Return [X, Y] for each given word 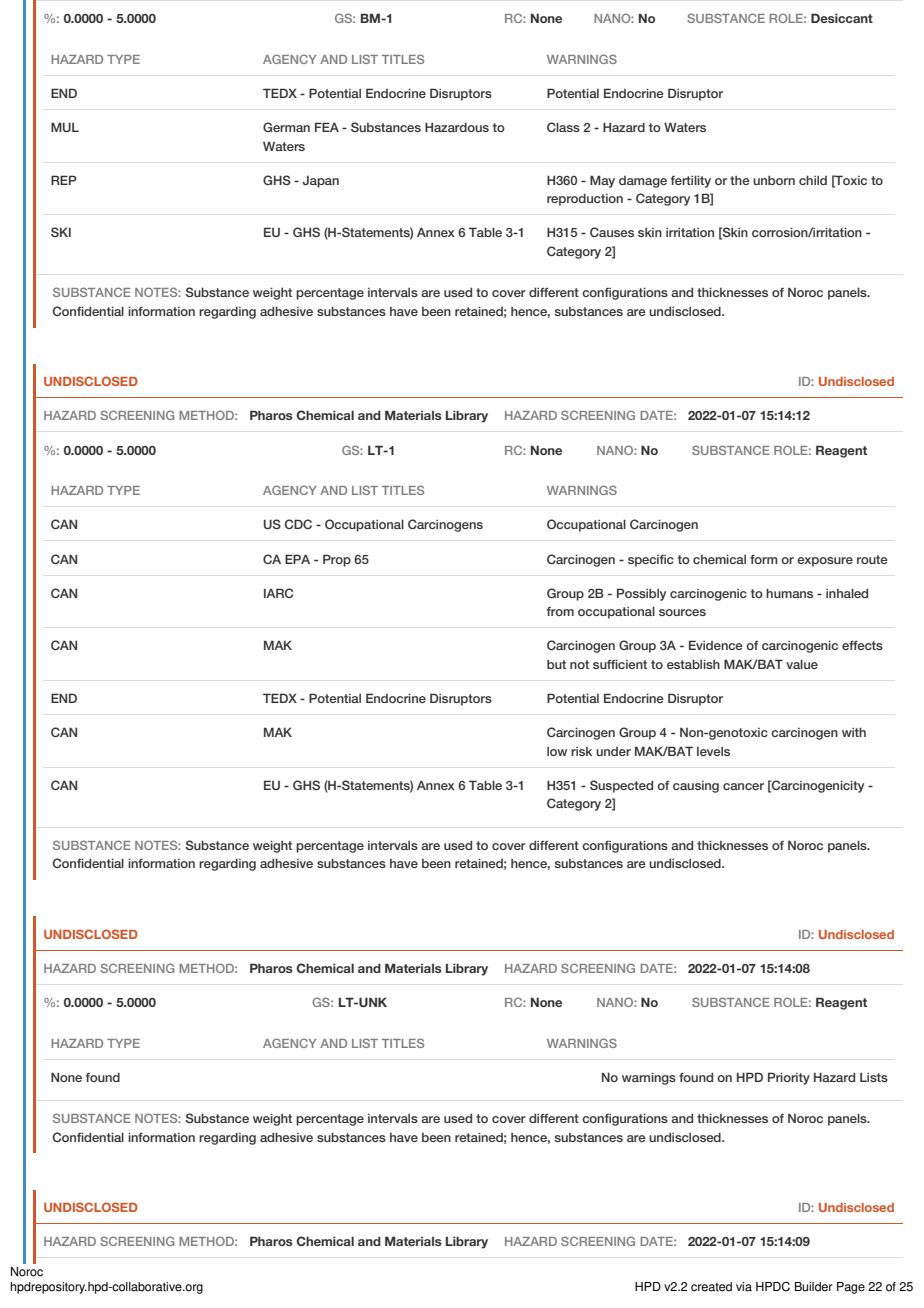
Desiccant [842, 18]
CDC [298, 524]
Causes [612, 232]
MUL [65, 127]
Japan [320, 182]
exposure [825, 562]
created [711, 1287]
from [560, 611]
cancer [743, 786]
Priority [789, 1078]
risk [581, 751]
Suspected [621, 786]
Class [563, 127]
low [557, 751]
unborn [774, 180]
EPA [297, 559]
